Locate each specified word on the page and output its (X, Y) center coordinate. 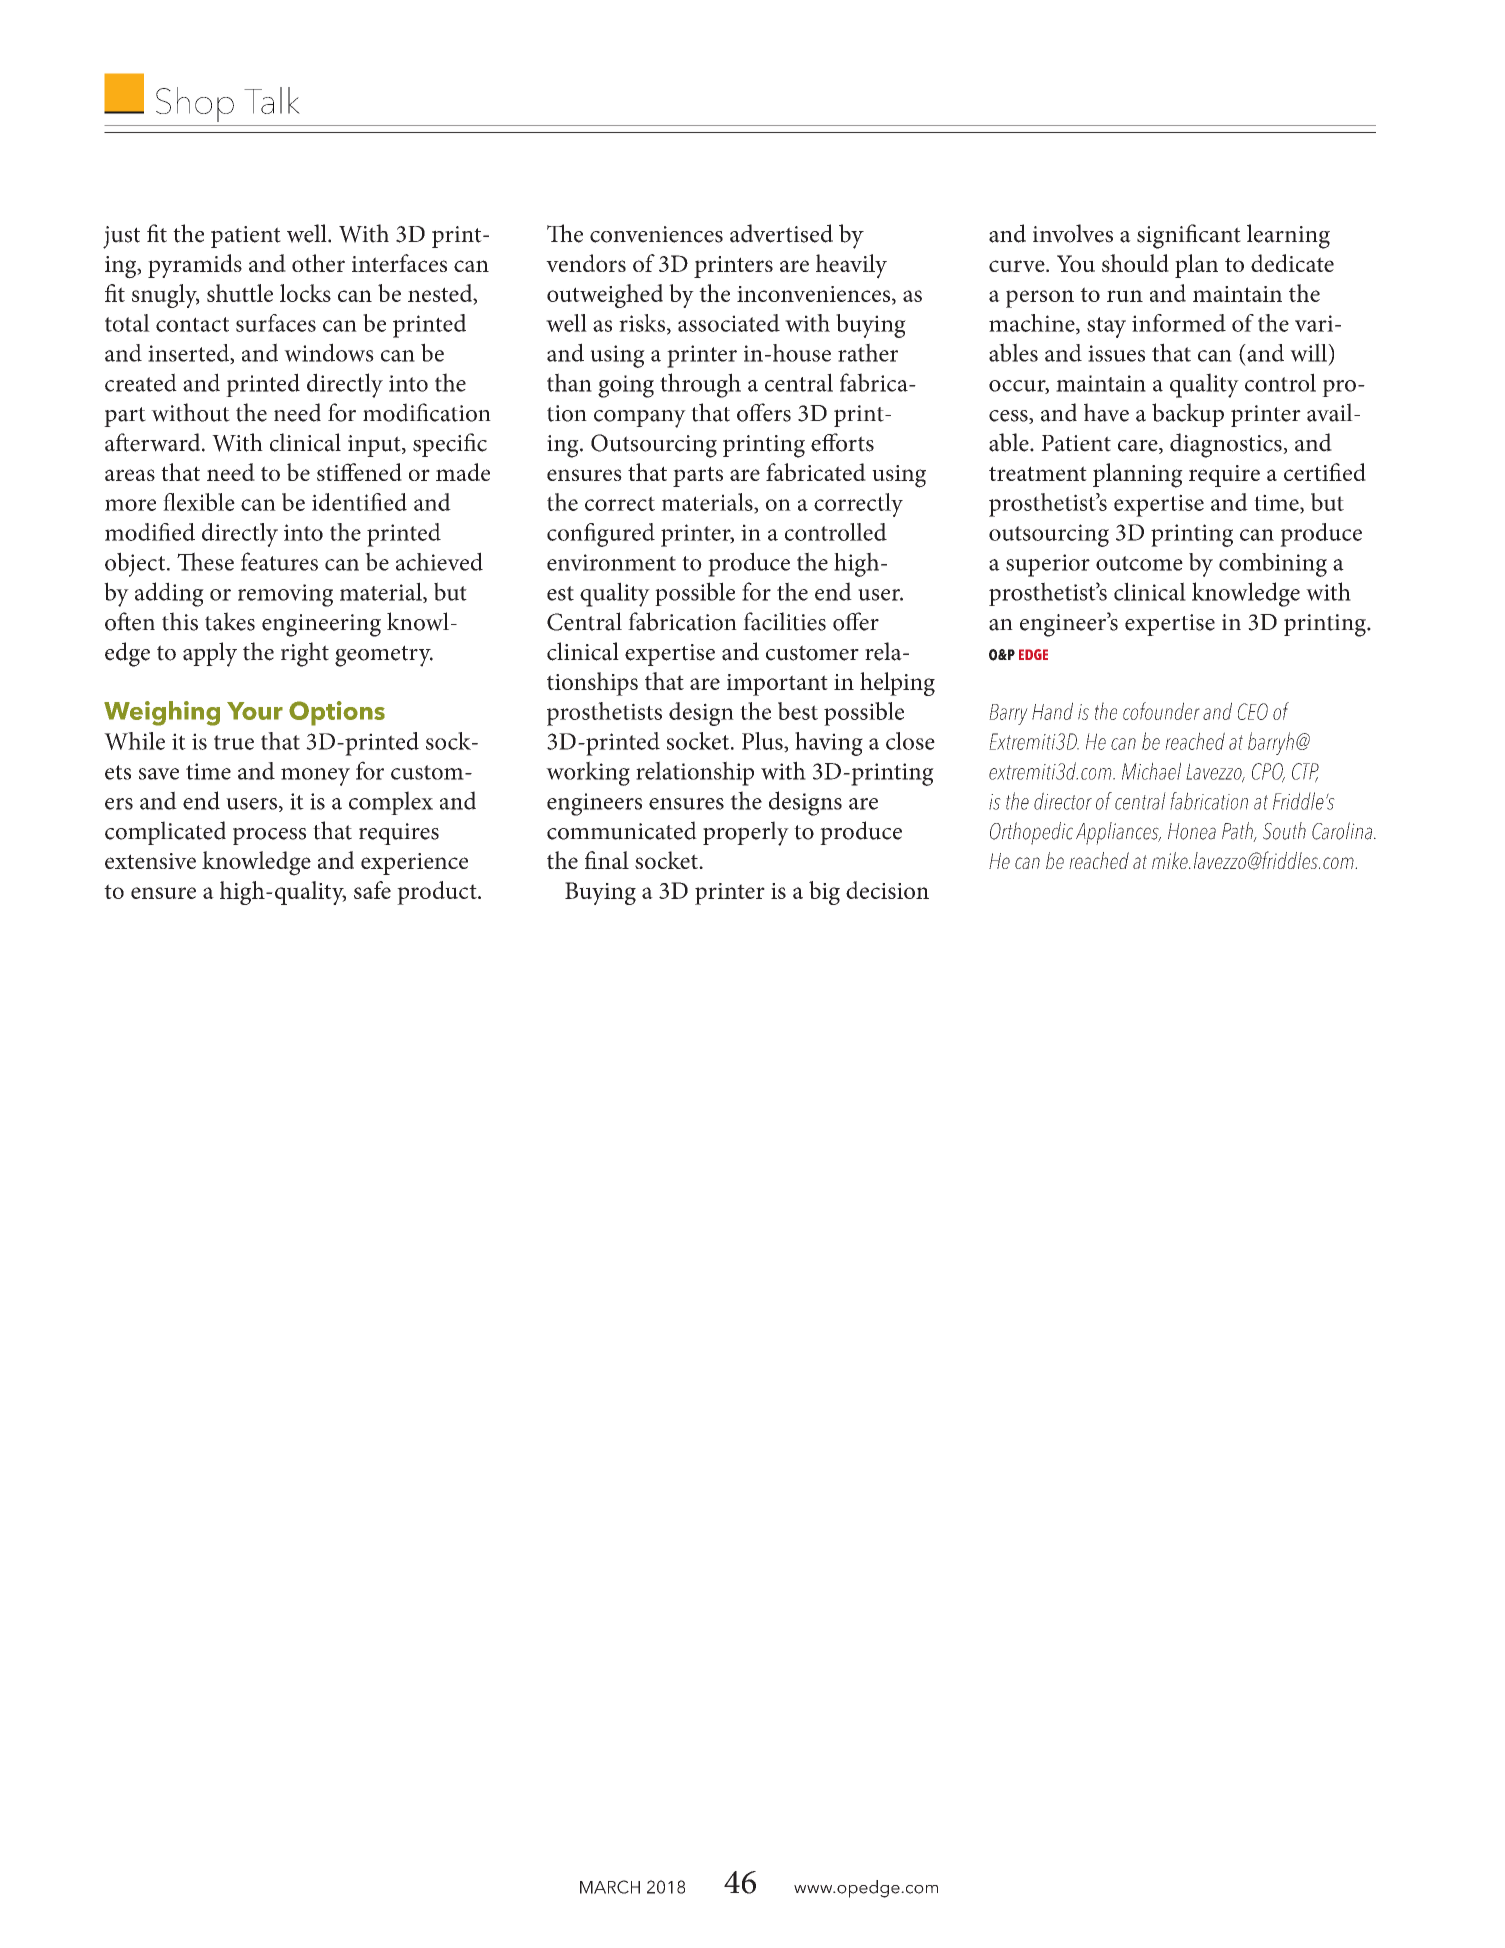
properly (746, 833)
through (700, 385)
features (279, 561)
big (824, 893)
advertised (781, 233)
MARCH (610, 1887)
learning (1288, 236)
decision (887, 890)
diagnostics (1227, 445)
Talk (272, 100)
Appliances (1118, 833)
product (438, 893)
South (1284, 831)
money (315, 777)
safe (372, 890)
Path (1238, 832)
